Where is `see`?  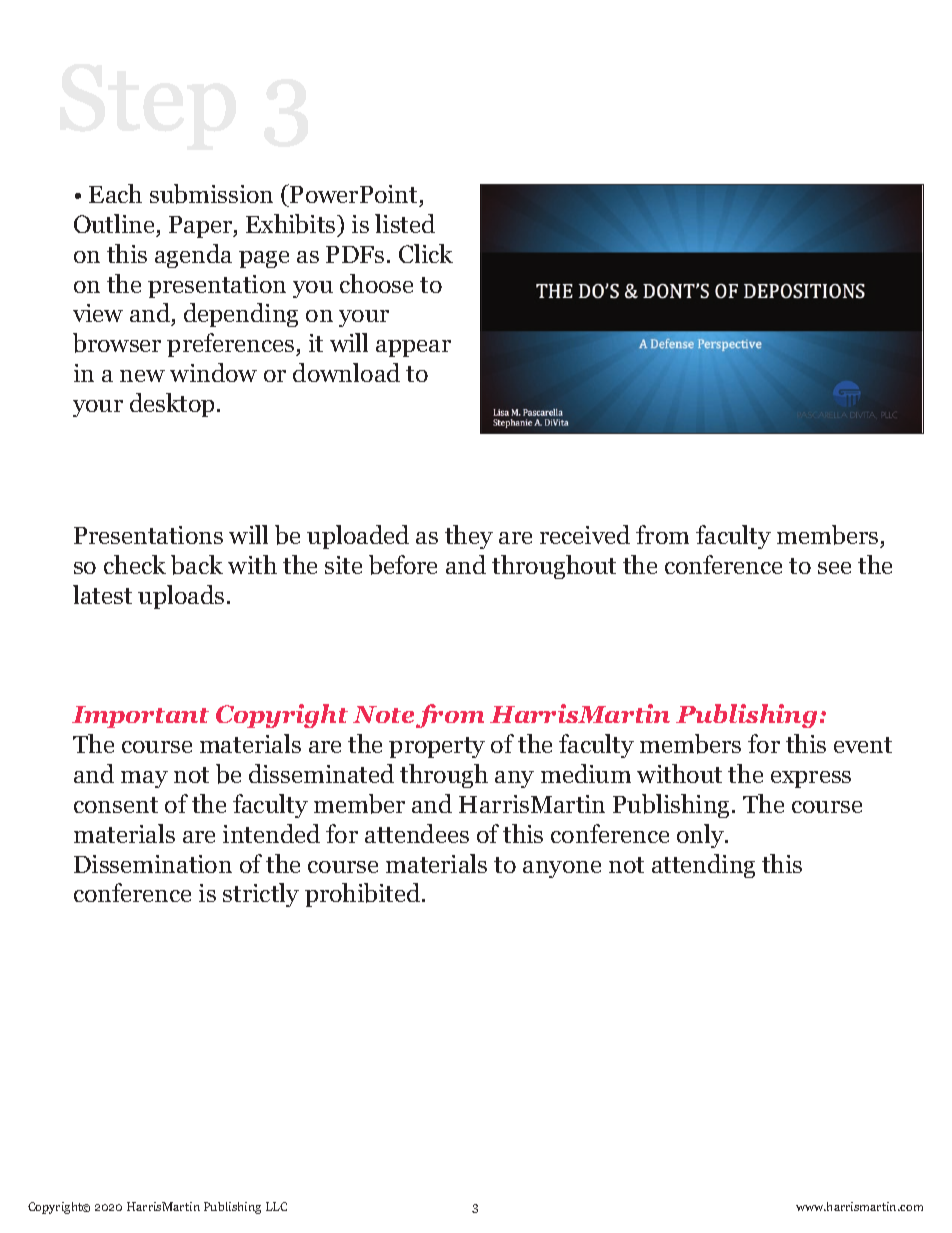 see is located at coordinates (834, 568).
